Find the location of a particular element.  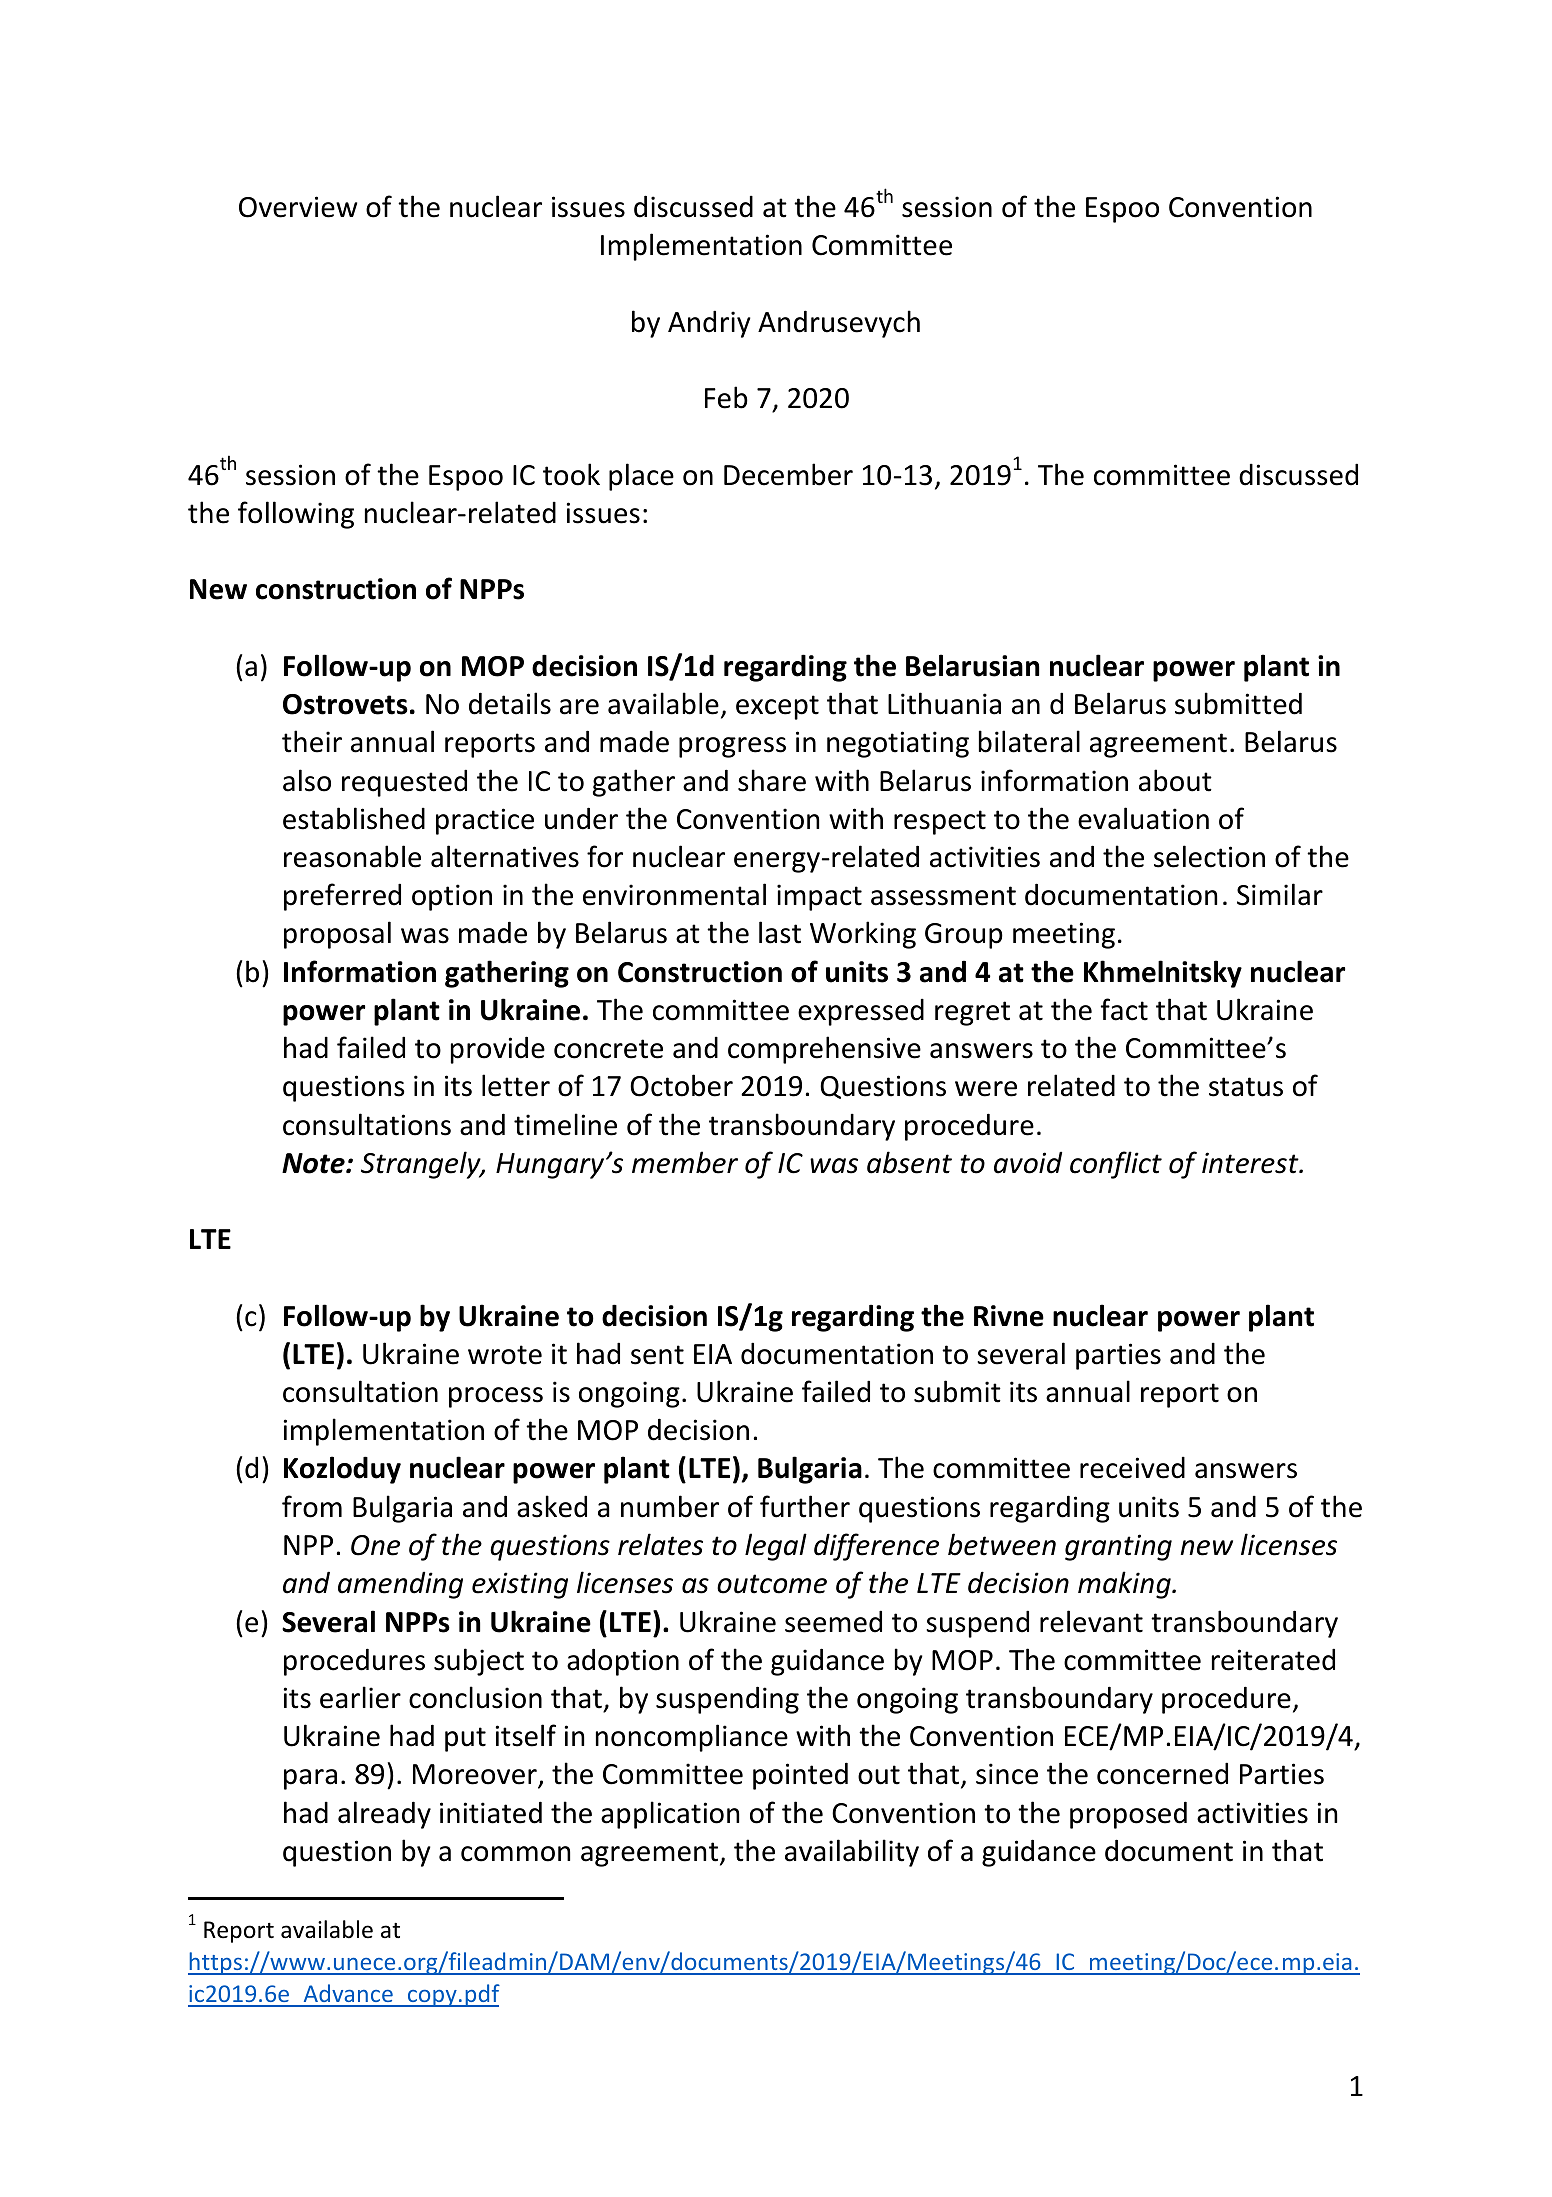

Overview is located at coordinates (298, 207).
